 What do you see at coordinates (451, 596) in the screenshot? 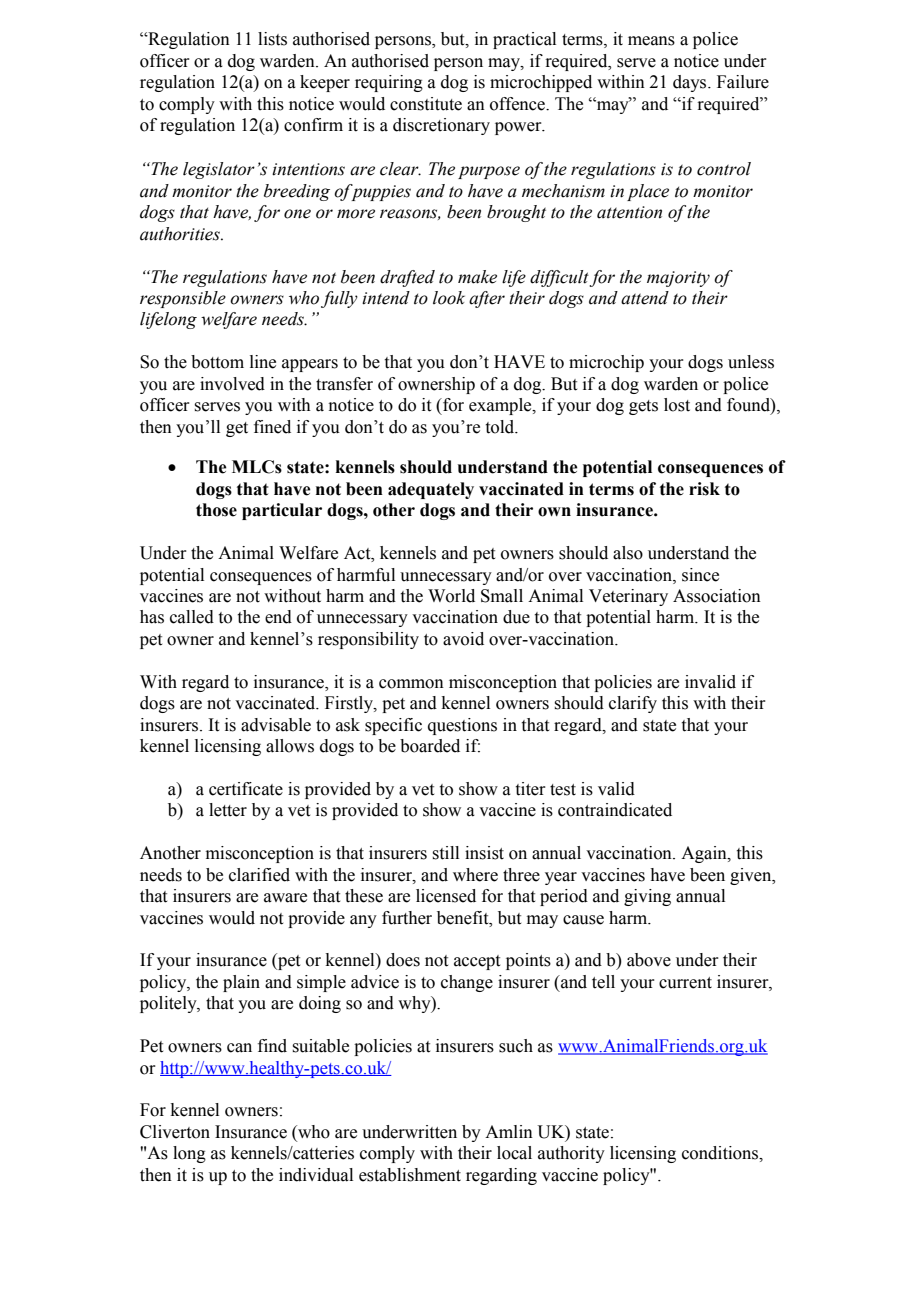
I see `World` at bounding box center [451, 596].
